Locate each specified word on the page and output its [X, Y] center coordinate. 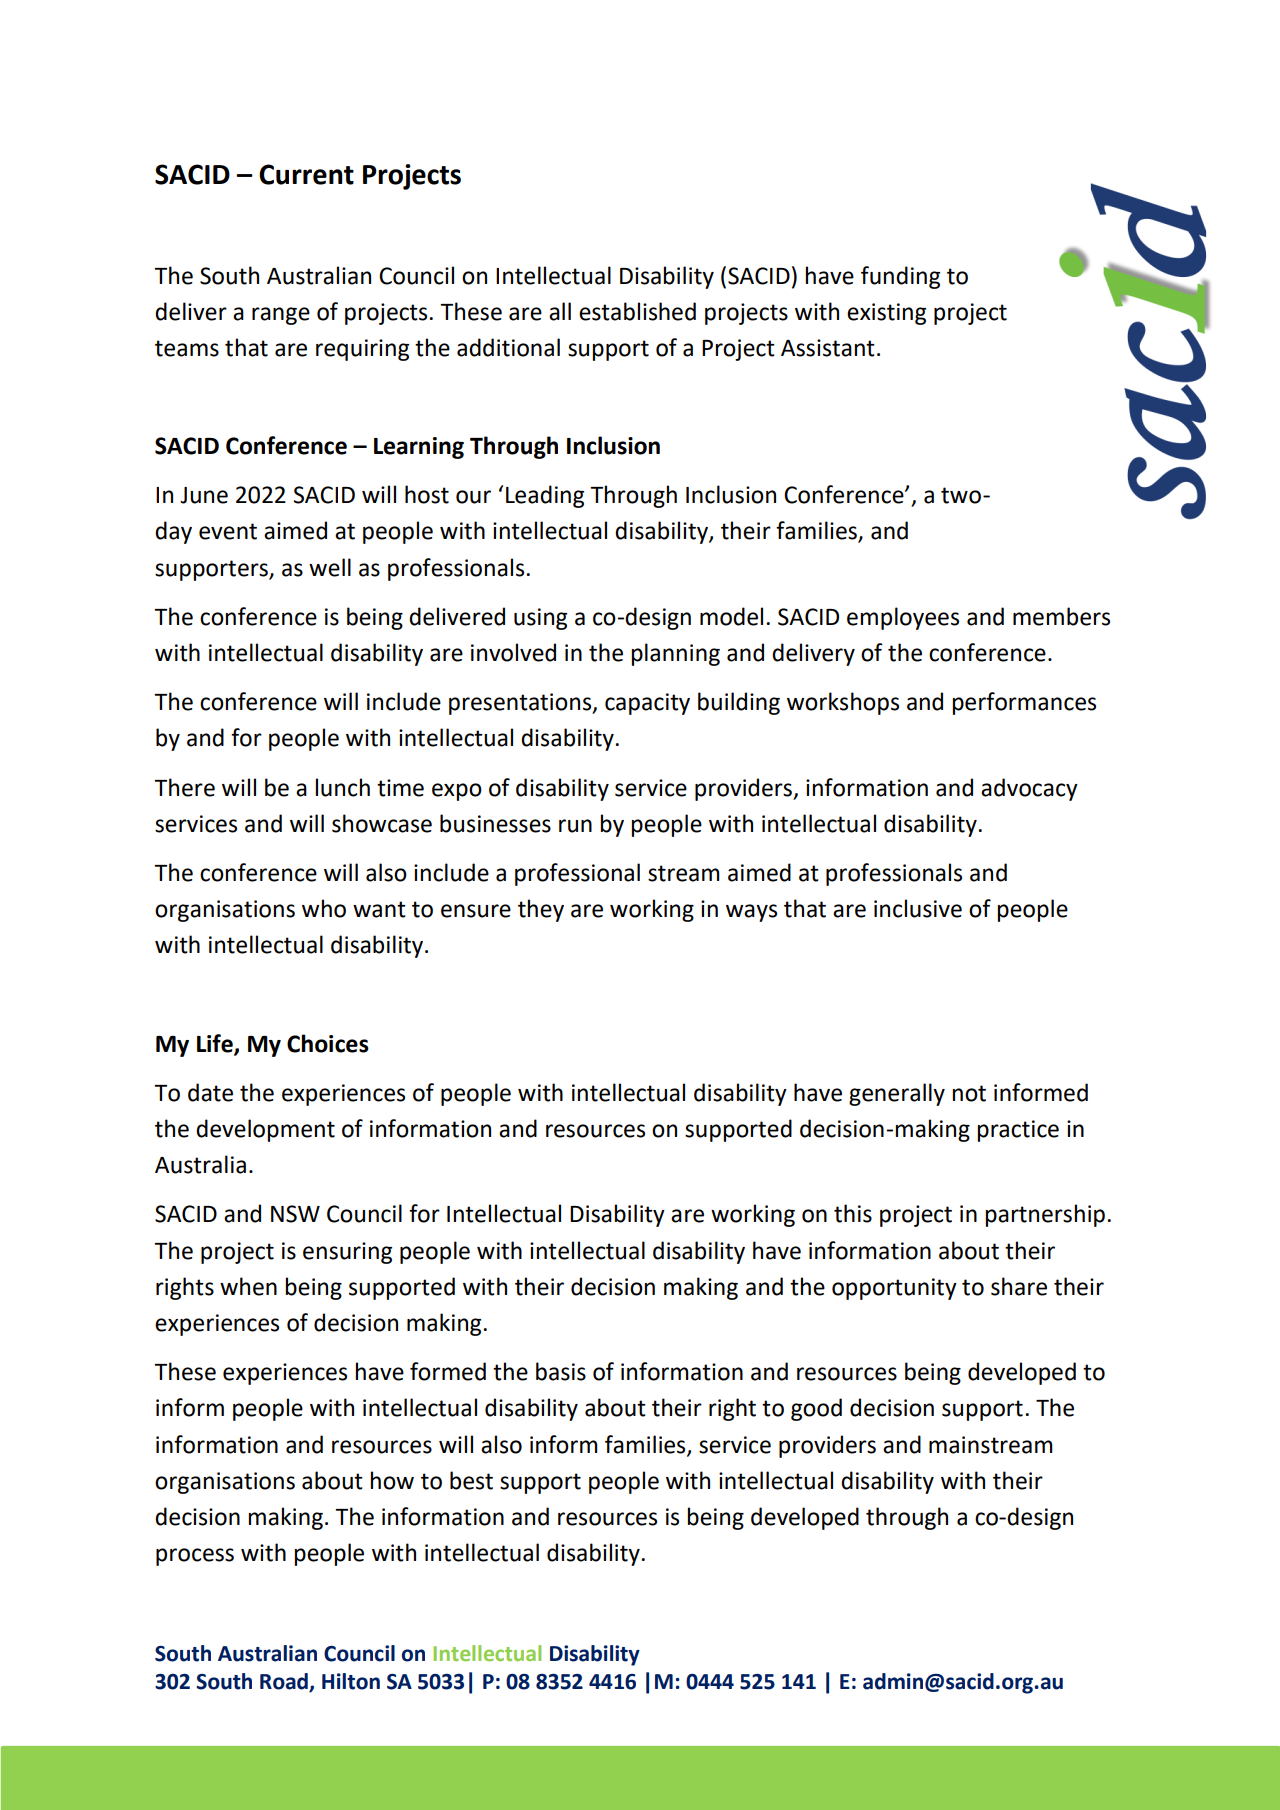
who [324, 908]
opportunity [894, 1289]
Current [306, 174]
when [248, 1286]
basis [561, 1371]
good [816, 1409]
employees [903, 618]
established [637, 311]
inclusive [918, 908]
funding [900, 277]
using [540, 619]
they [541, 910]
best [471, 1480]
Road [285, 1682]
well [330, 567]
